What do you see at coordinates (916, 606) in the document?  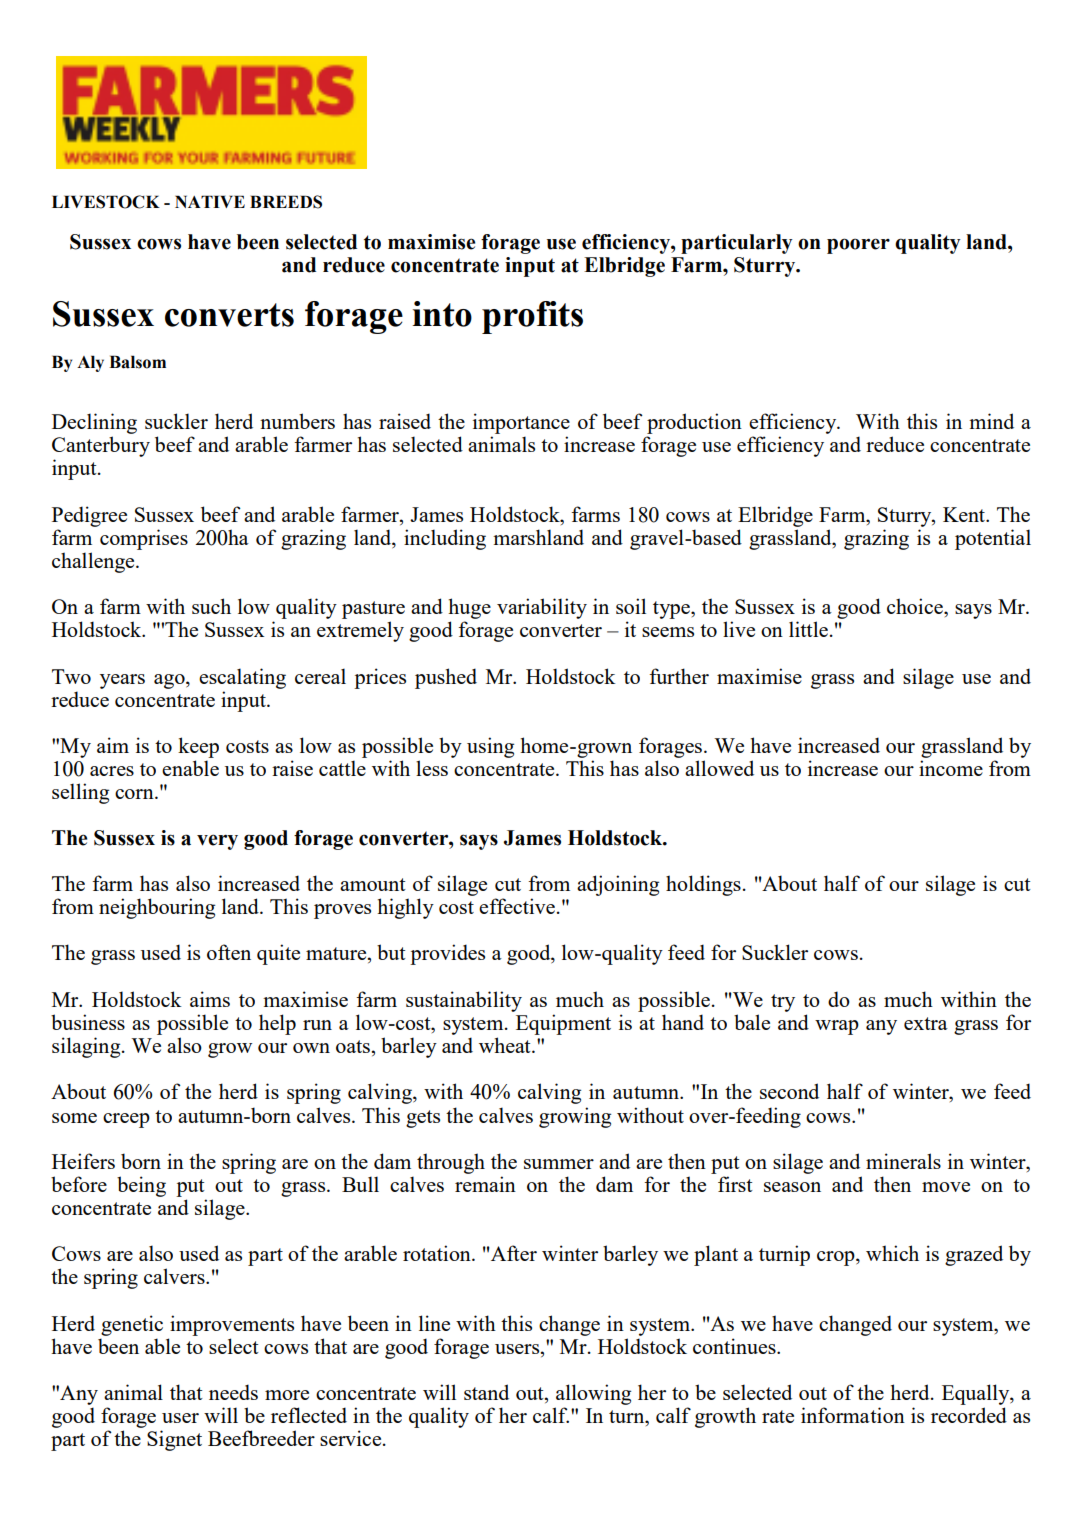 I see `choice` at bounding box center [916, 606].
